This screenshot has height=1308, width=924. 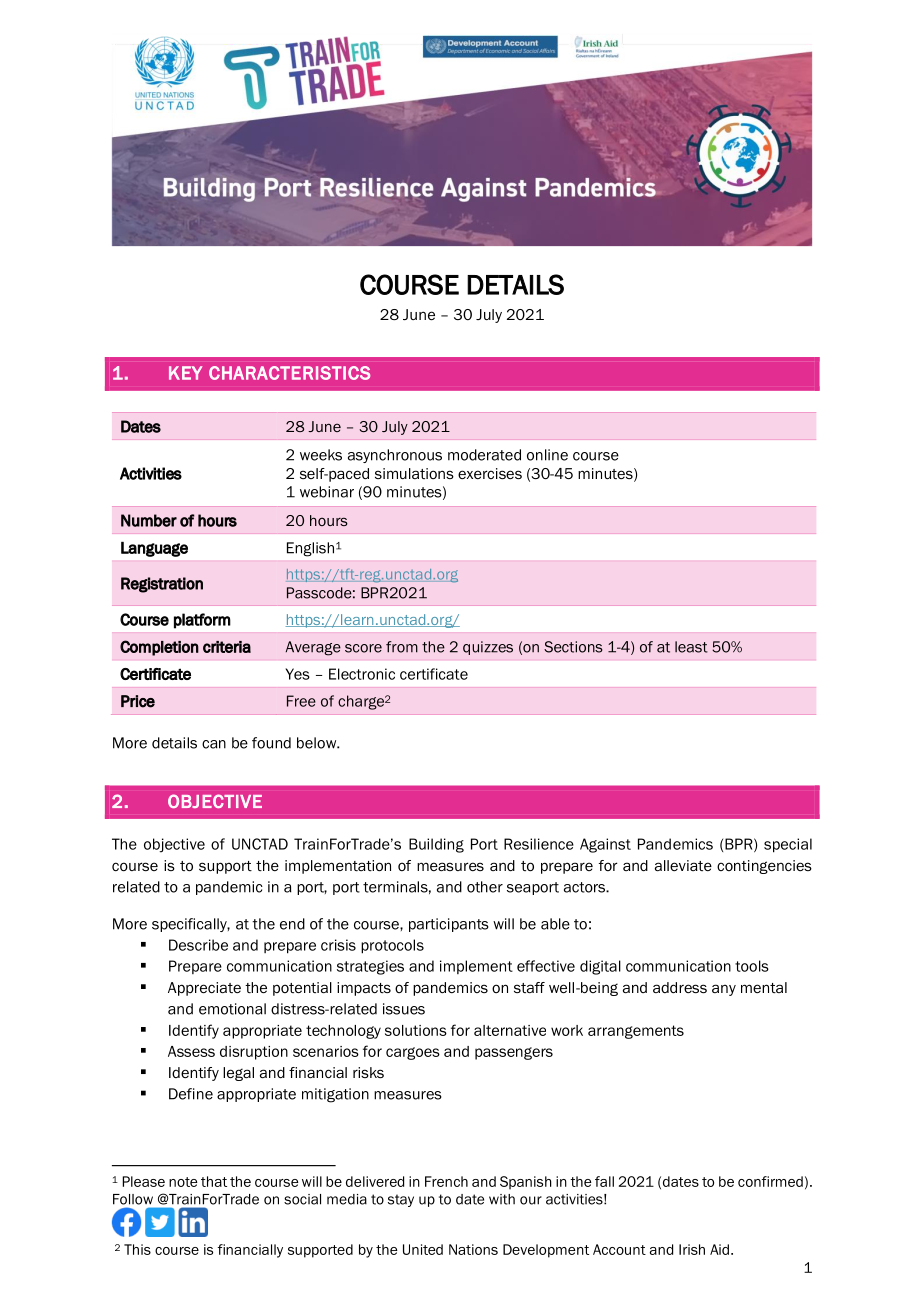 What do you see at coordinates (362, 674) in the screenshot?
I see `Electronic` at bounding box center [362, 674].
